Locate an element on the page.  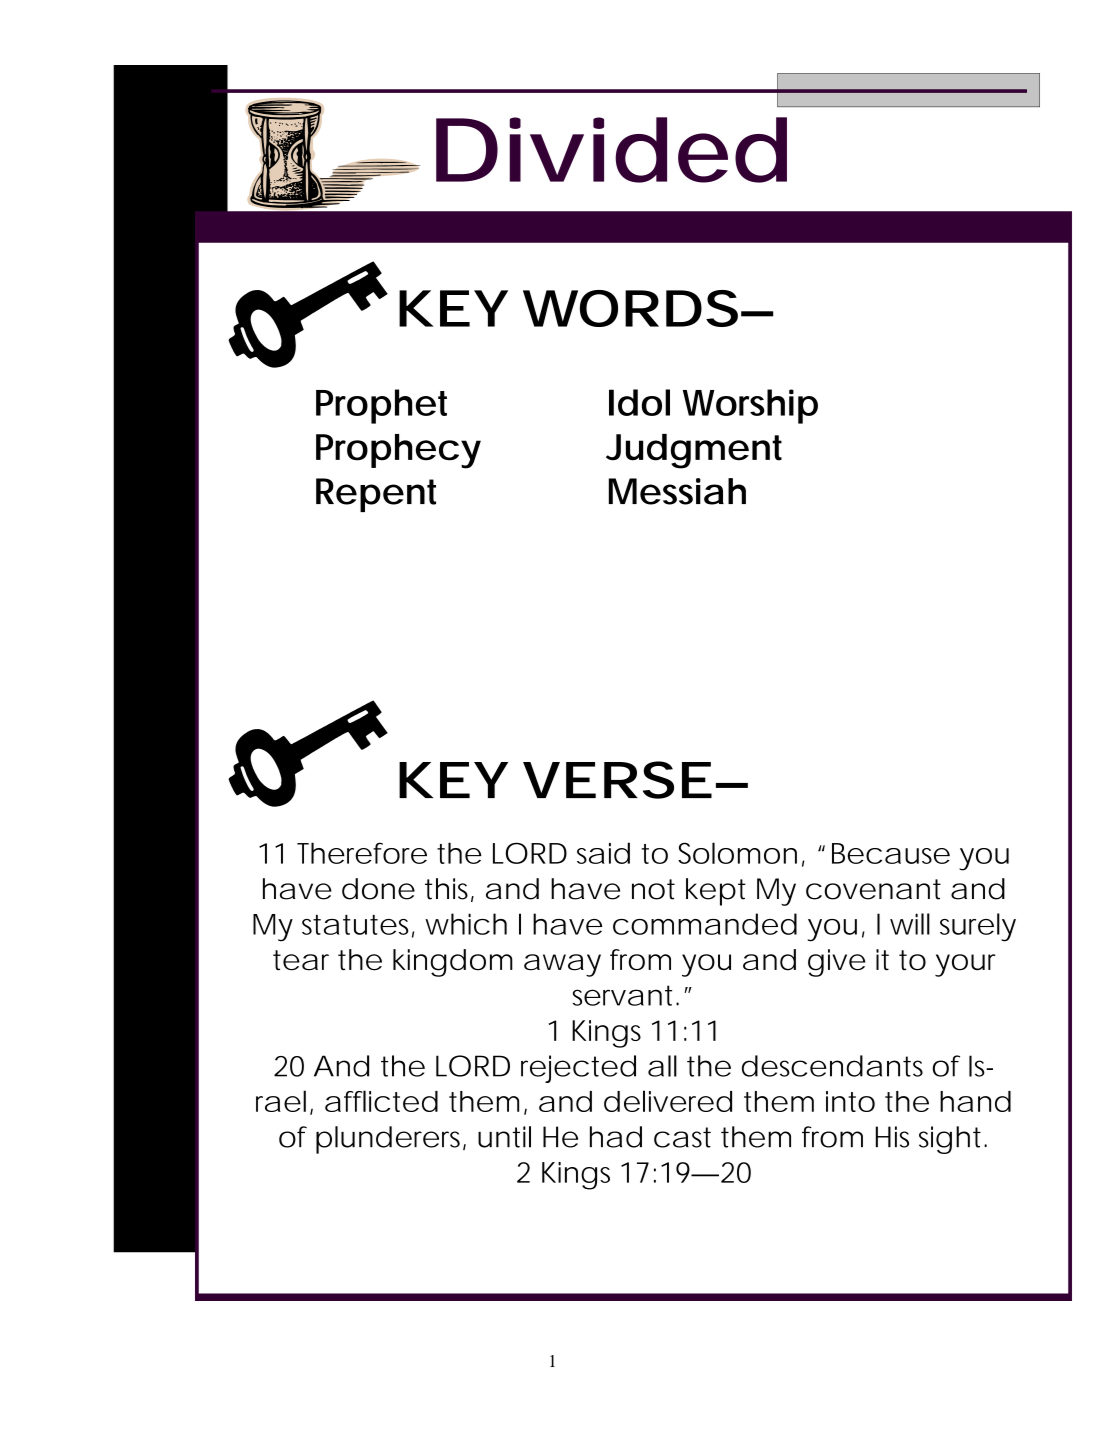
plunderers is located at coordinates (390, 1140).
